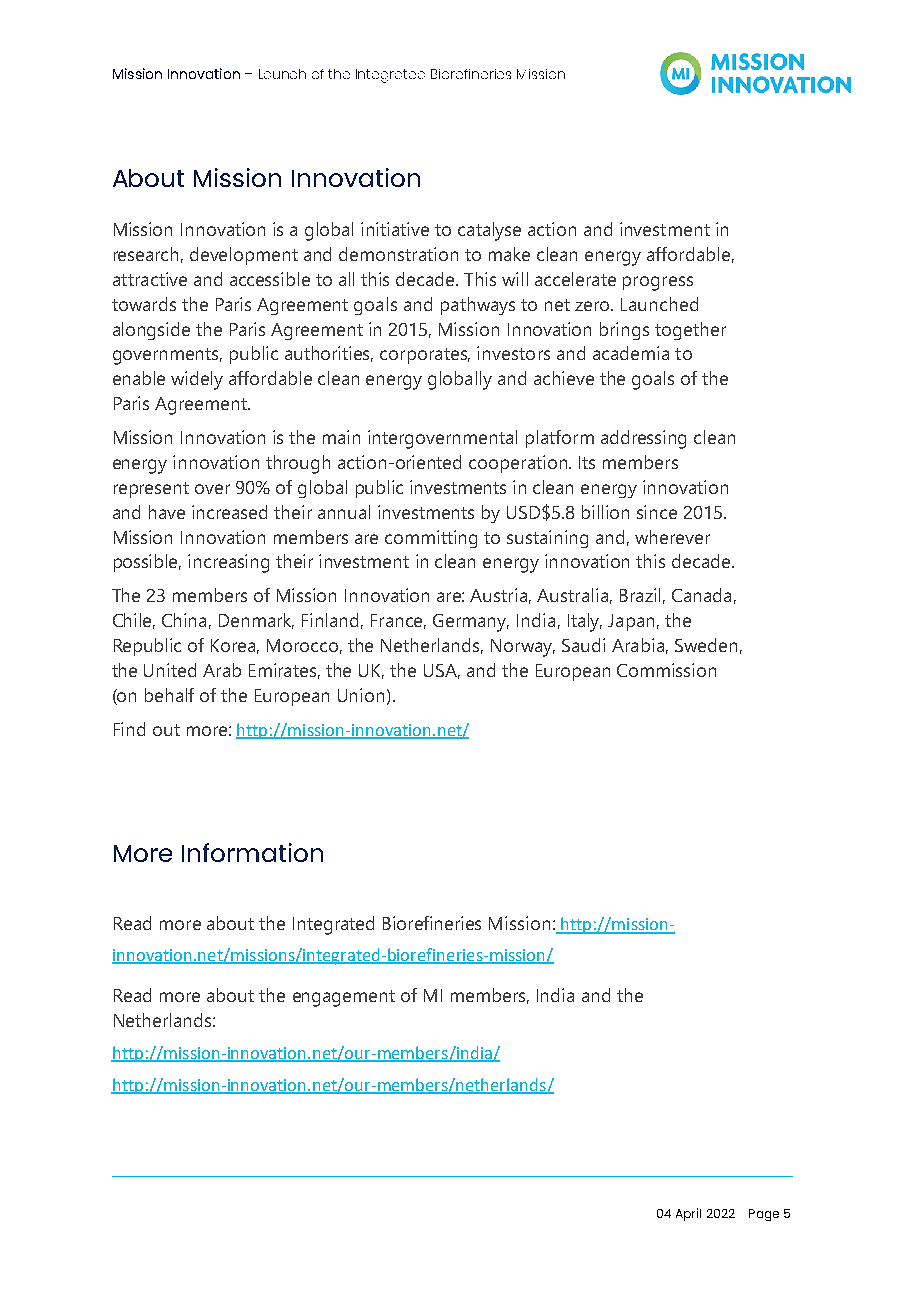 The width and height of the document is (924, 1308). What do you see at coordinates (431, 539) in the document?
I see `committing` at bounding box center [431, 539].
